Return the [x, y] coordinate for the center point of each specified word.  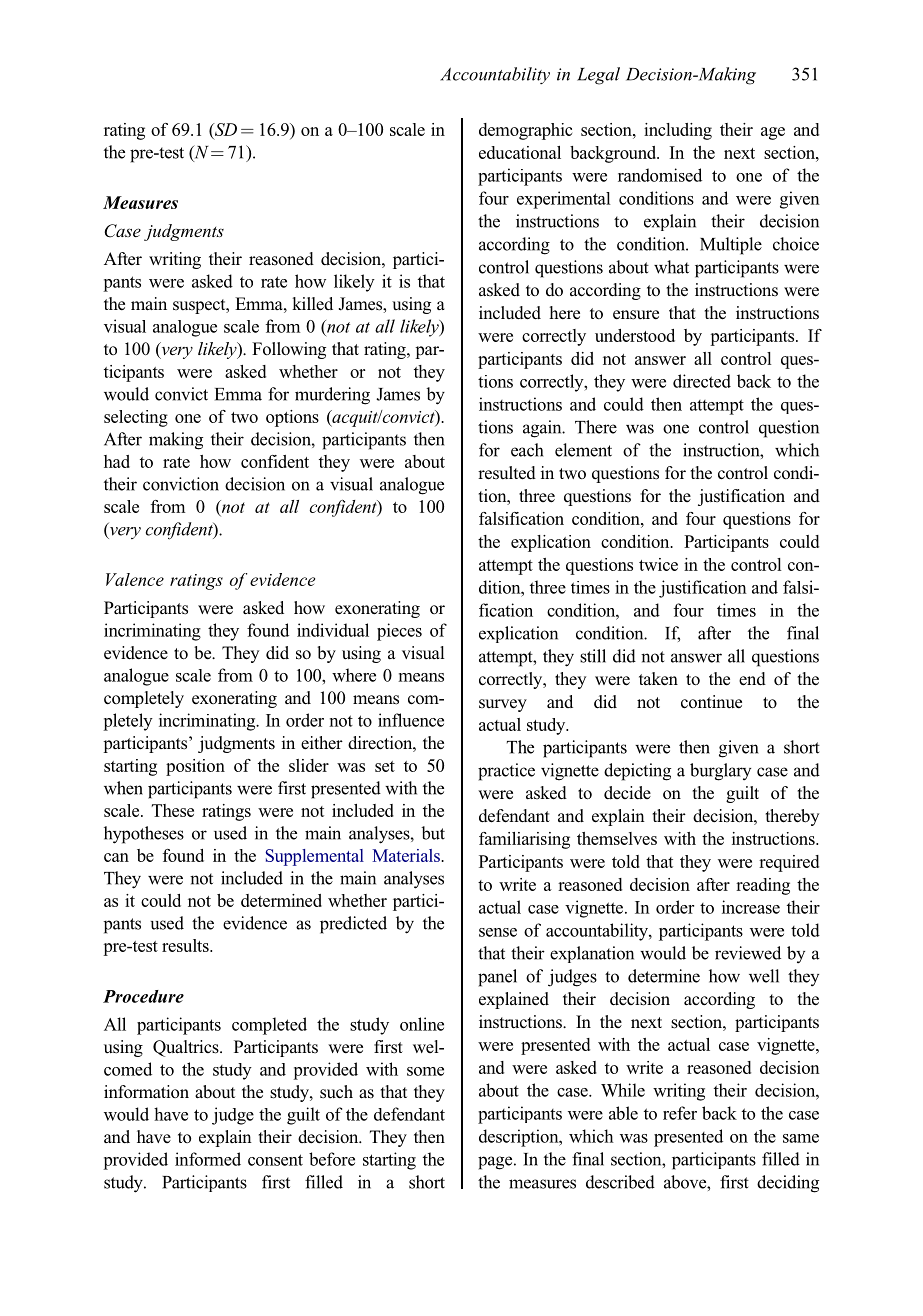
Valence [135, 579]
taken [658, 679]
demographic [525, 131]
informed [208, 1159]
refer [680, 1113]
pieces [399, 632]
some [425, 1071]
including [678, 131]
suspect [200, 306]
